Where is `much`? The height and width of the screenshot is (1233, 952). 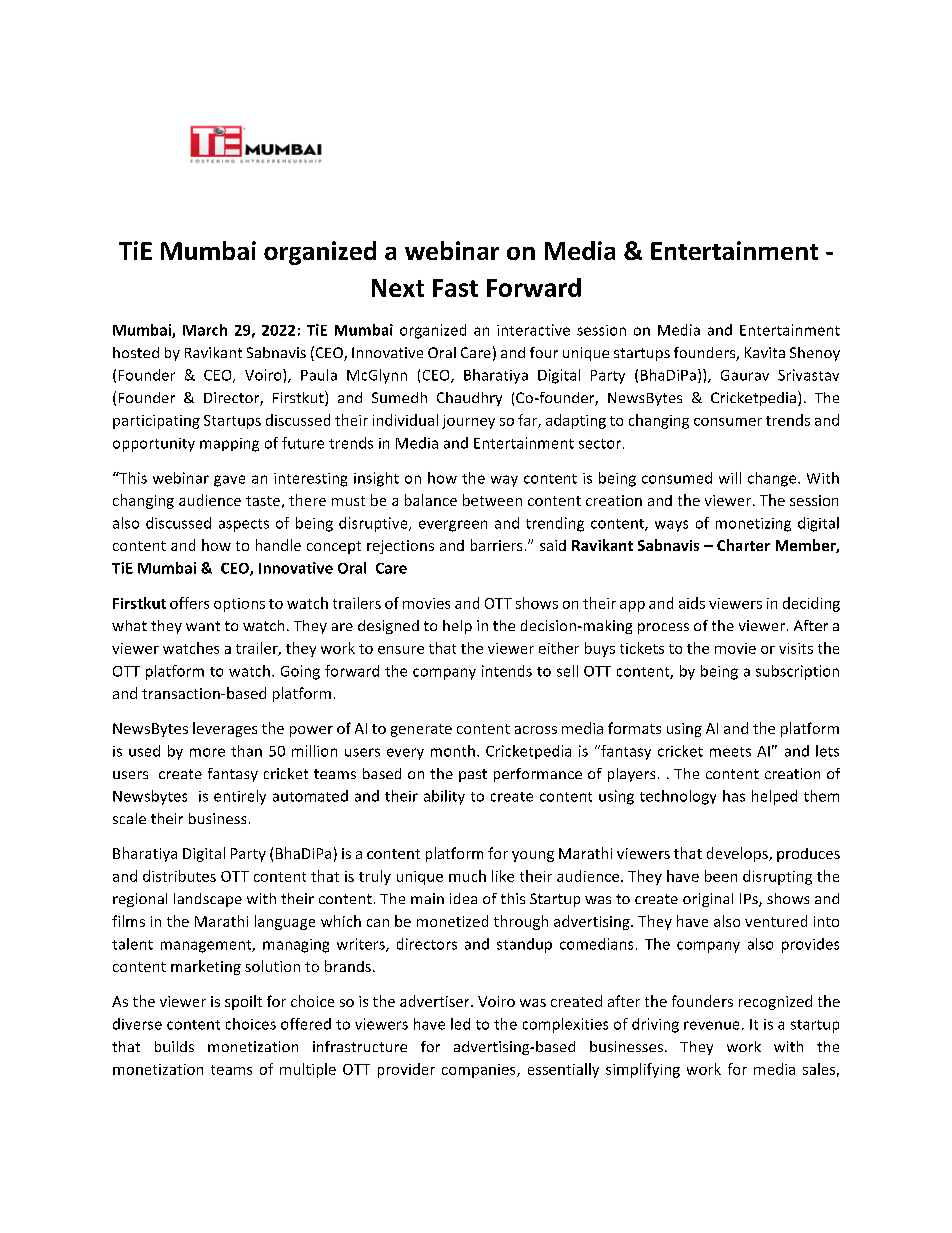 much is located at coordinates (467, 876).
